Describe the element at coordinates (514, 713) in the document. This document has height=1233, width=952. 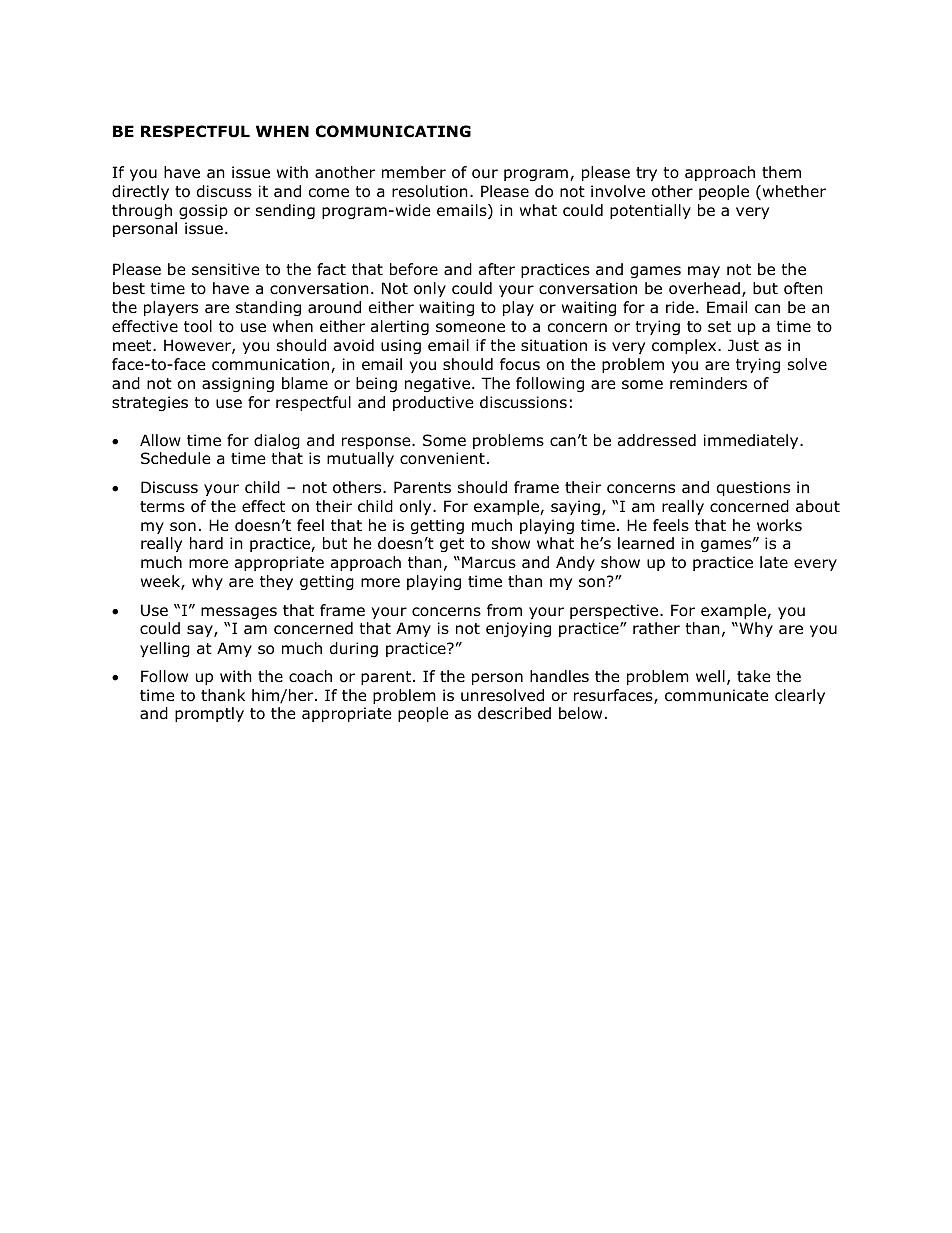
I see `described` at that location.
